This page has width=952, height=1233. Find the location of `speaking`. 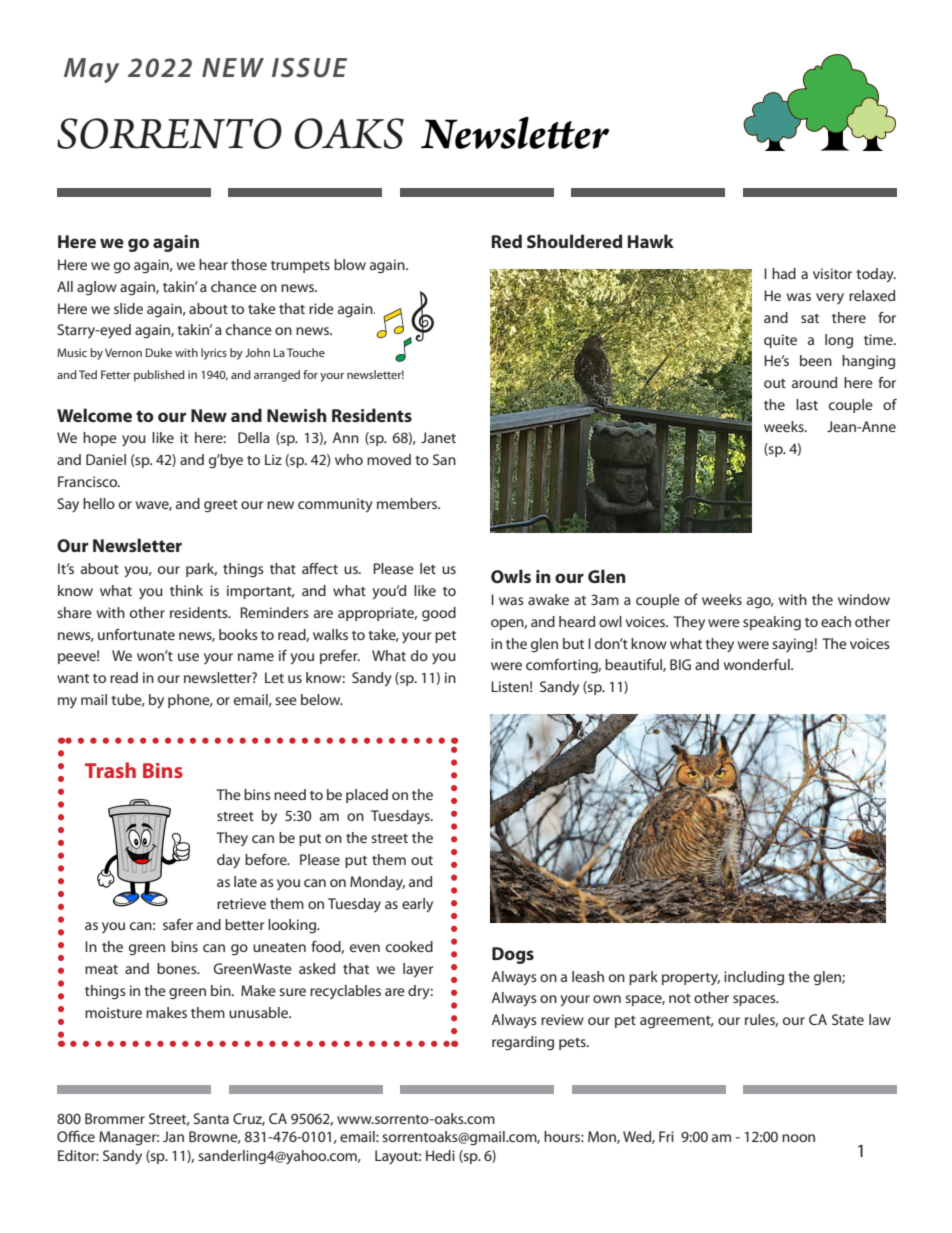

speaking is located at coordinates (772, 623).
